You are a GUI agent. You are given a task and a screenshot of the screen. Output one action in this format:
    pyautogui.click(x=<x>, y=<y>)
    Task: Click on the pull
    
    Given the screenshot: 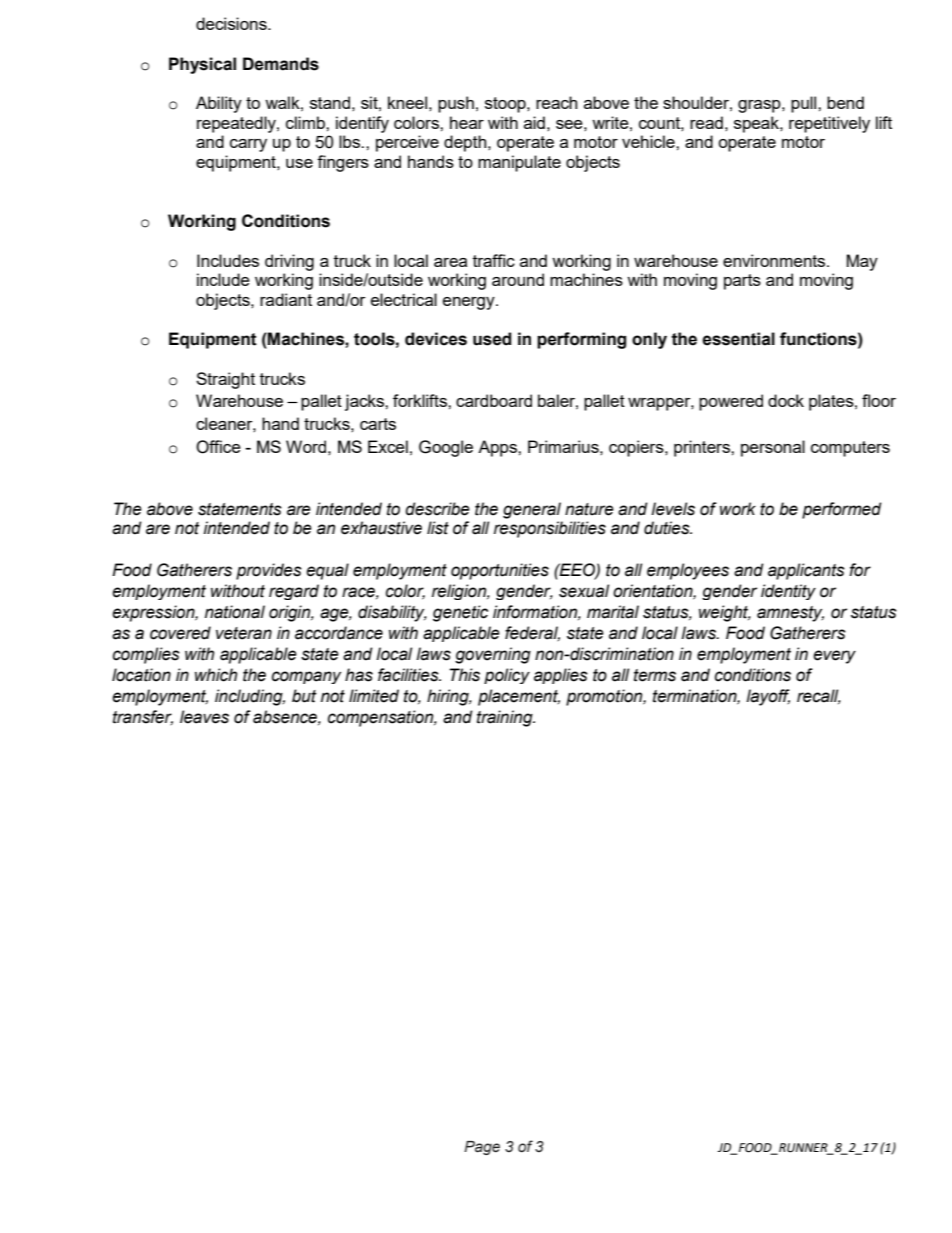 What is the action you would take?
    pyautogui.click(x=805, y=104)
